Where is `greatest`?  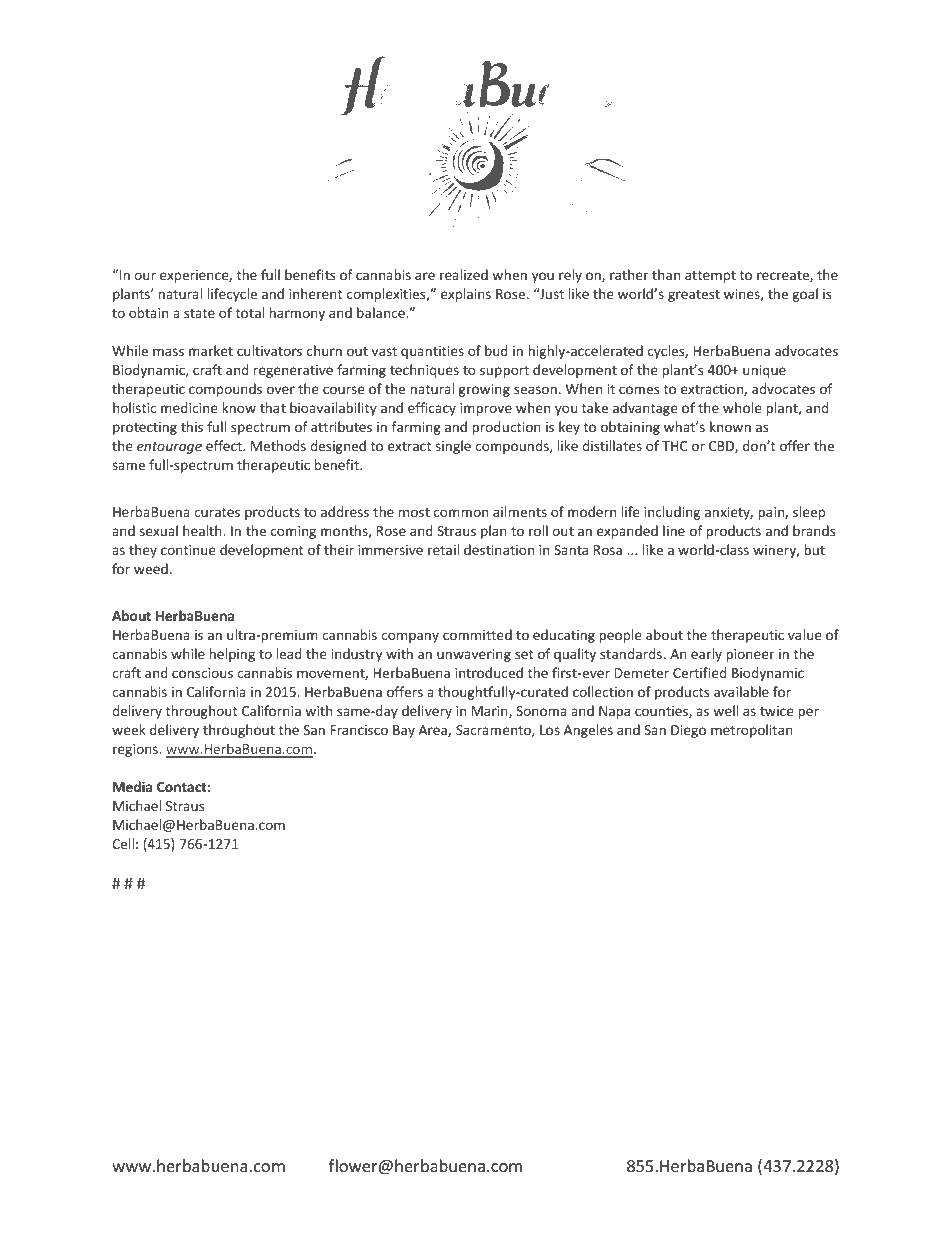
greatest is located at coordinates (694, 296).
